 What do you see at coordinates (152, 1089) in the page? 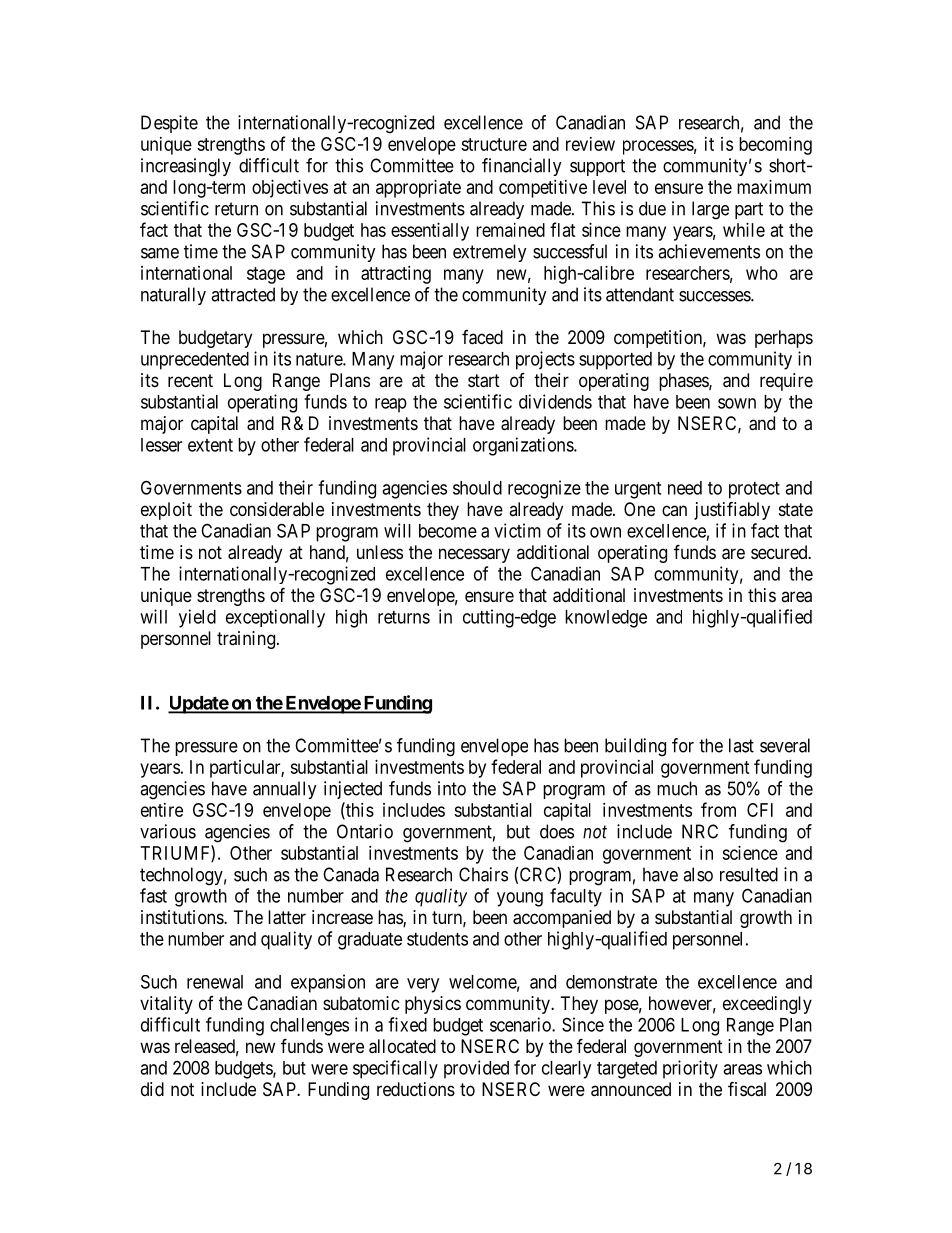
I see `did` at bounding box center [152, 1089].
